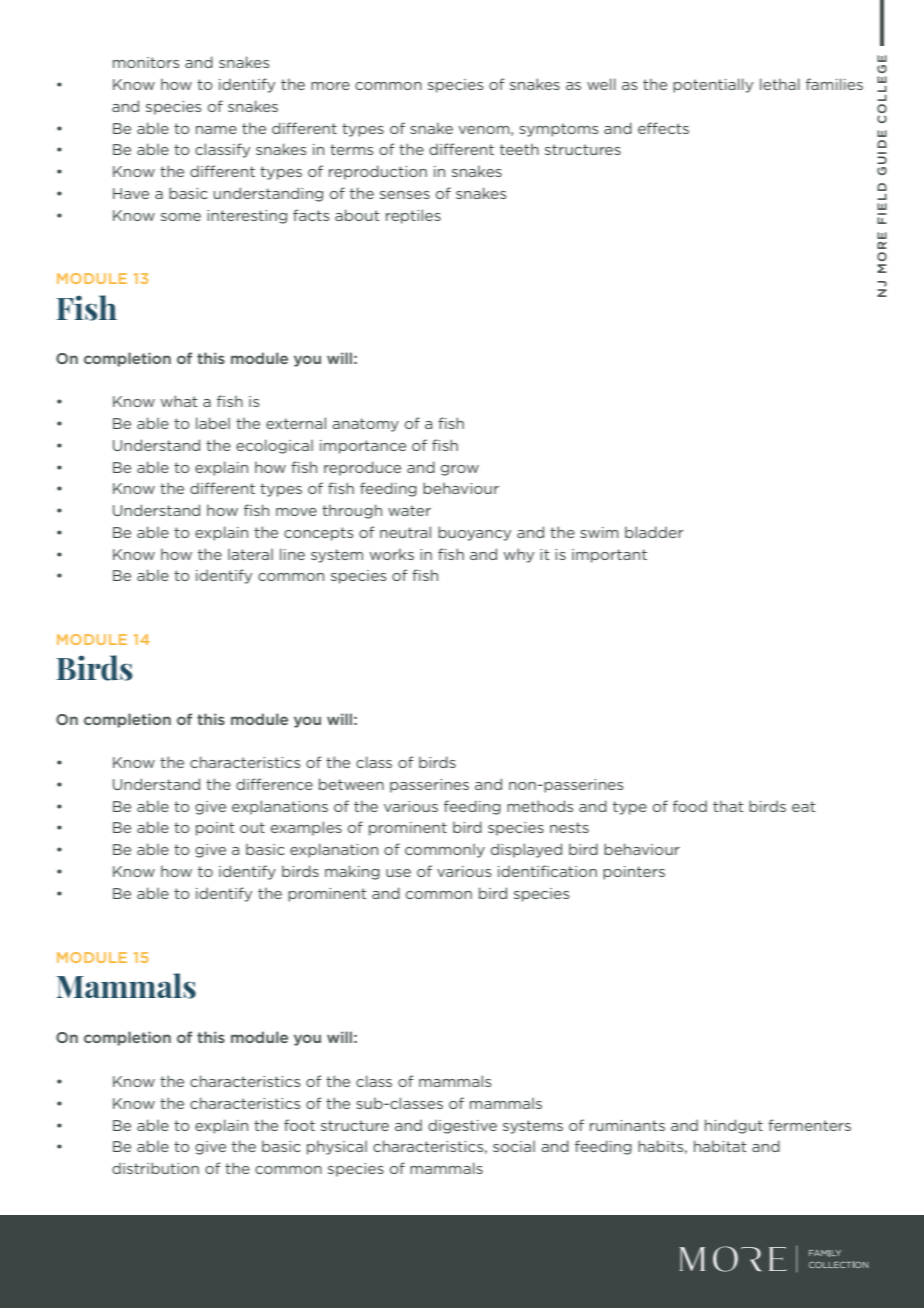 This image has width=924, height=1308. Describe the element at coordinates (216, 130) in the image. I see `name` at that location.
